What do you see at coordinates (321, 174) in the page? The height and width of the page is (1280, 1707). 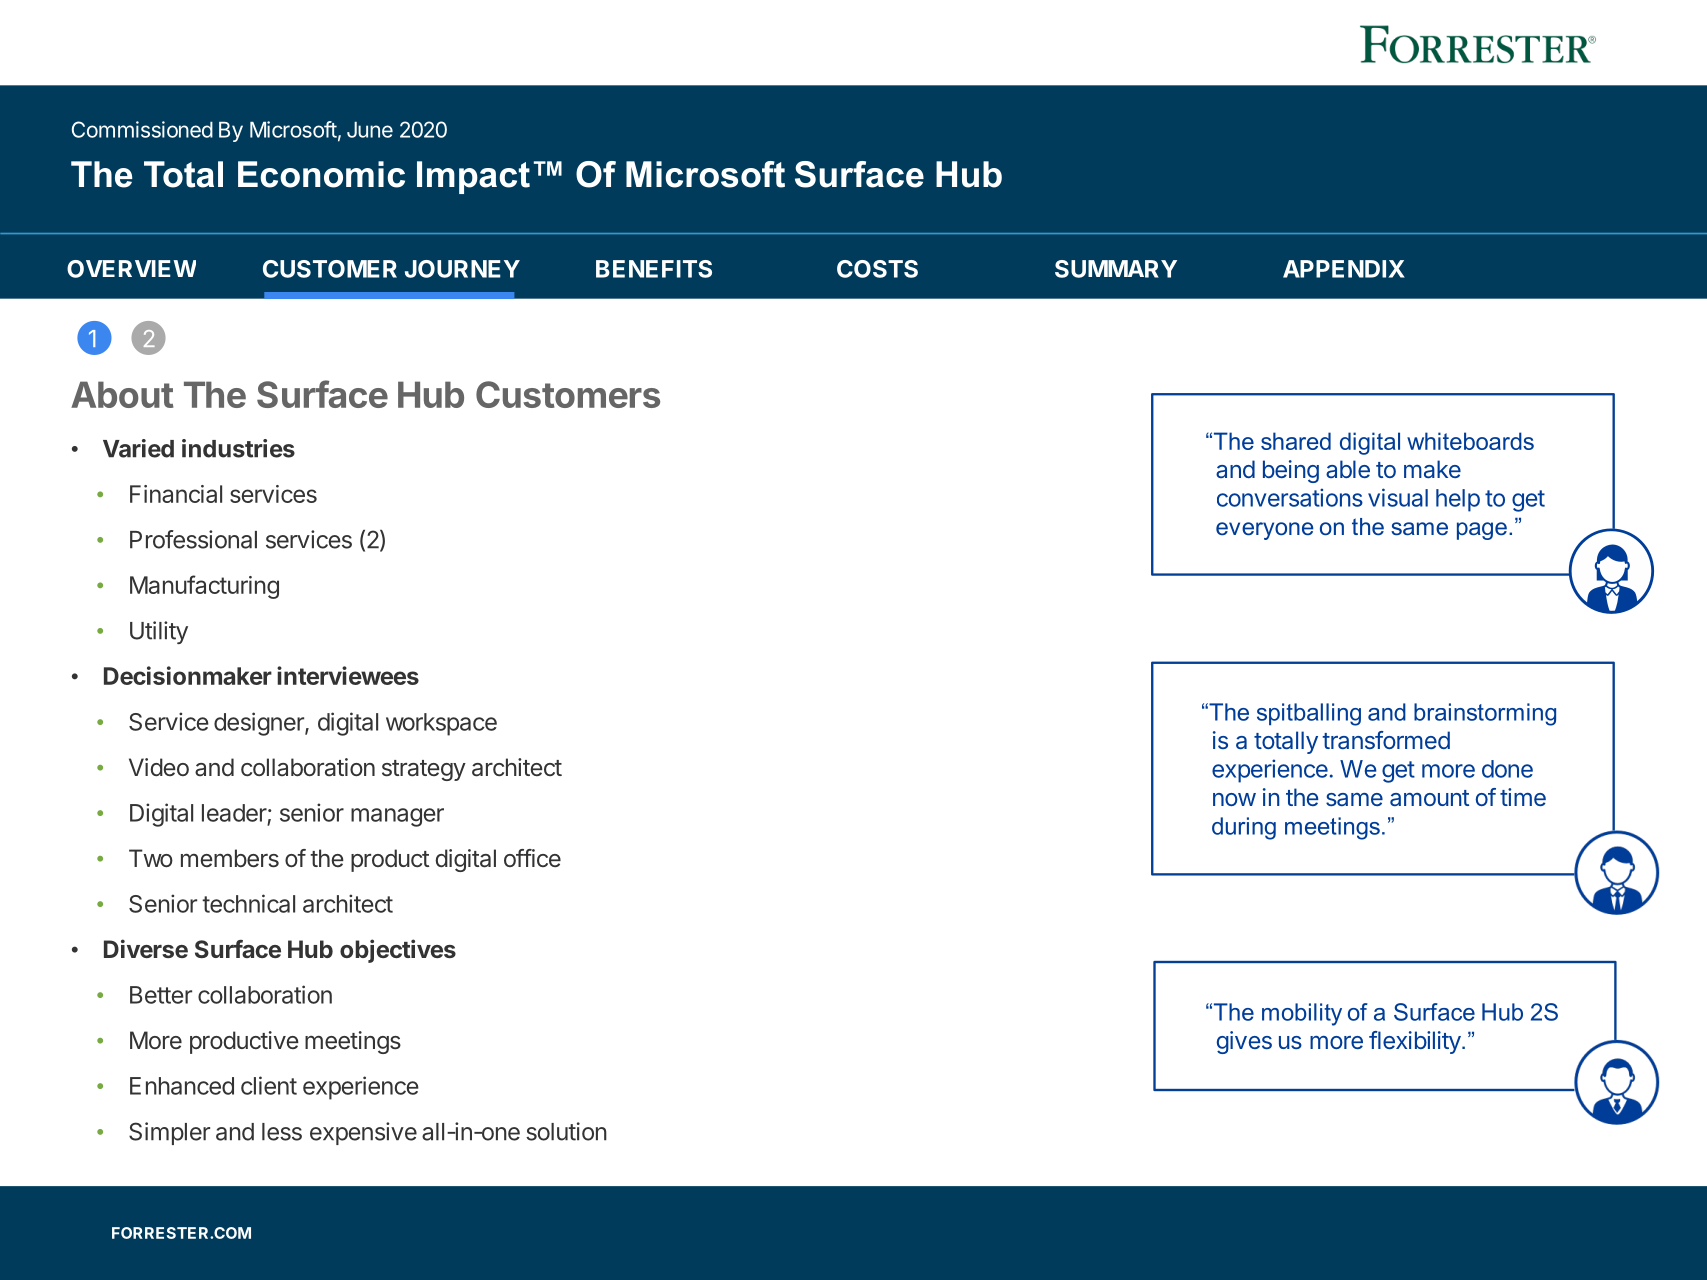 I see `Economic` at bounding box center [321, 174].
